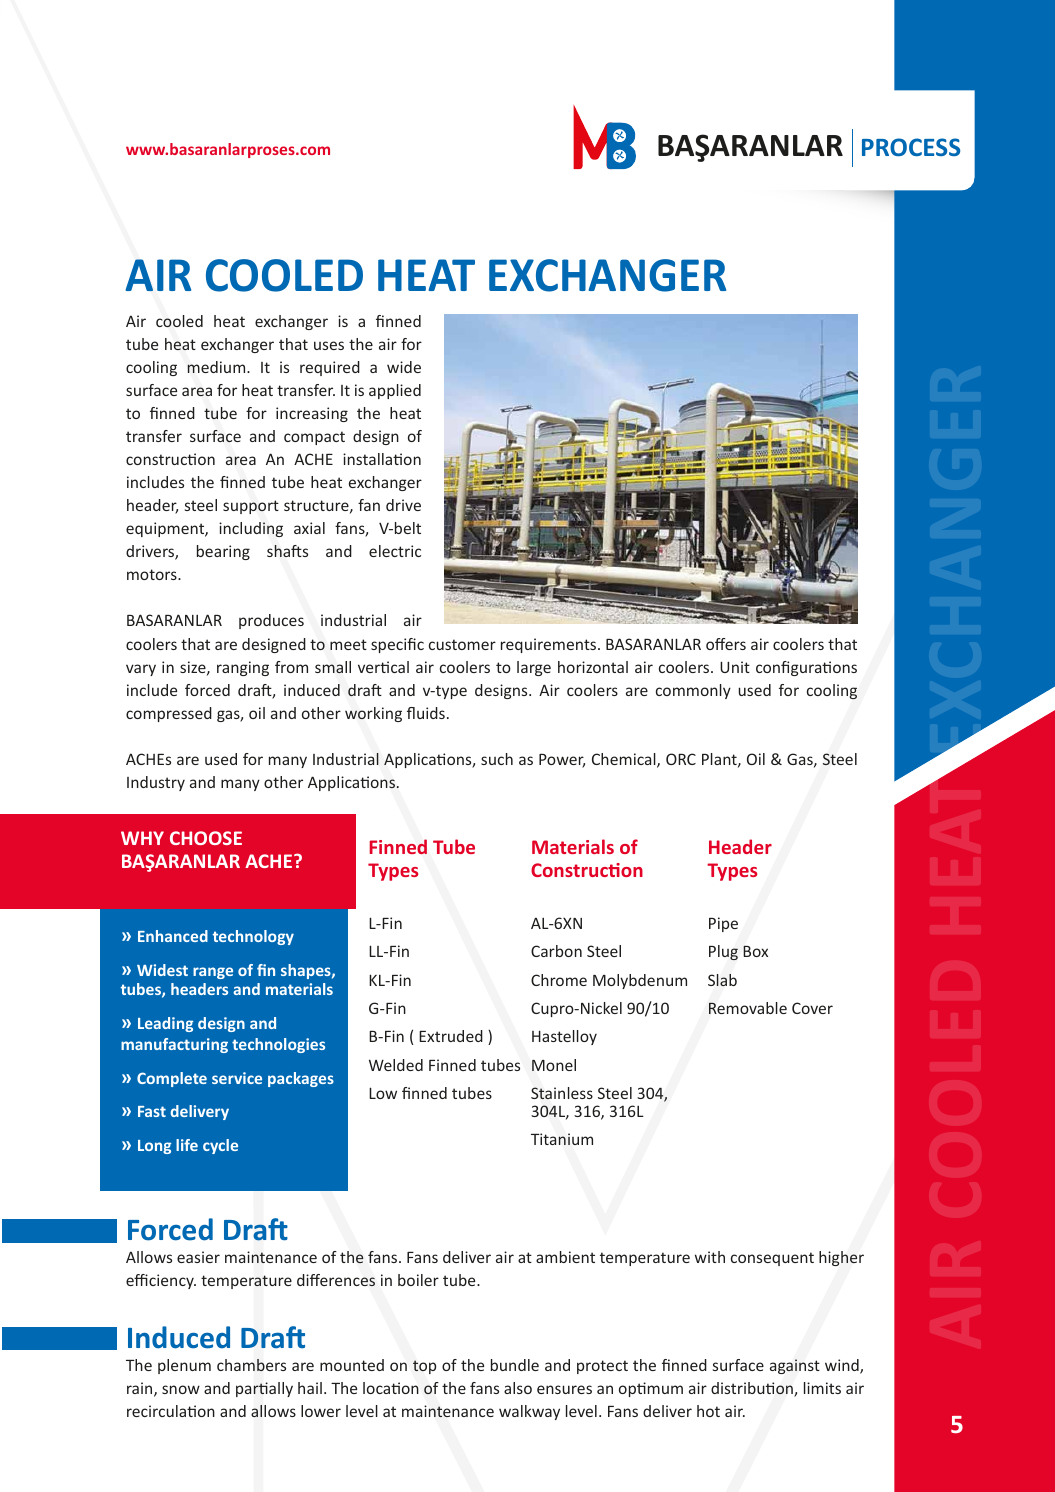 The width and height of the page is (1055, 1492). I want to click on Cover, so click(812, 1008).
